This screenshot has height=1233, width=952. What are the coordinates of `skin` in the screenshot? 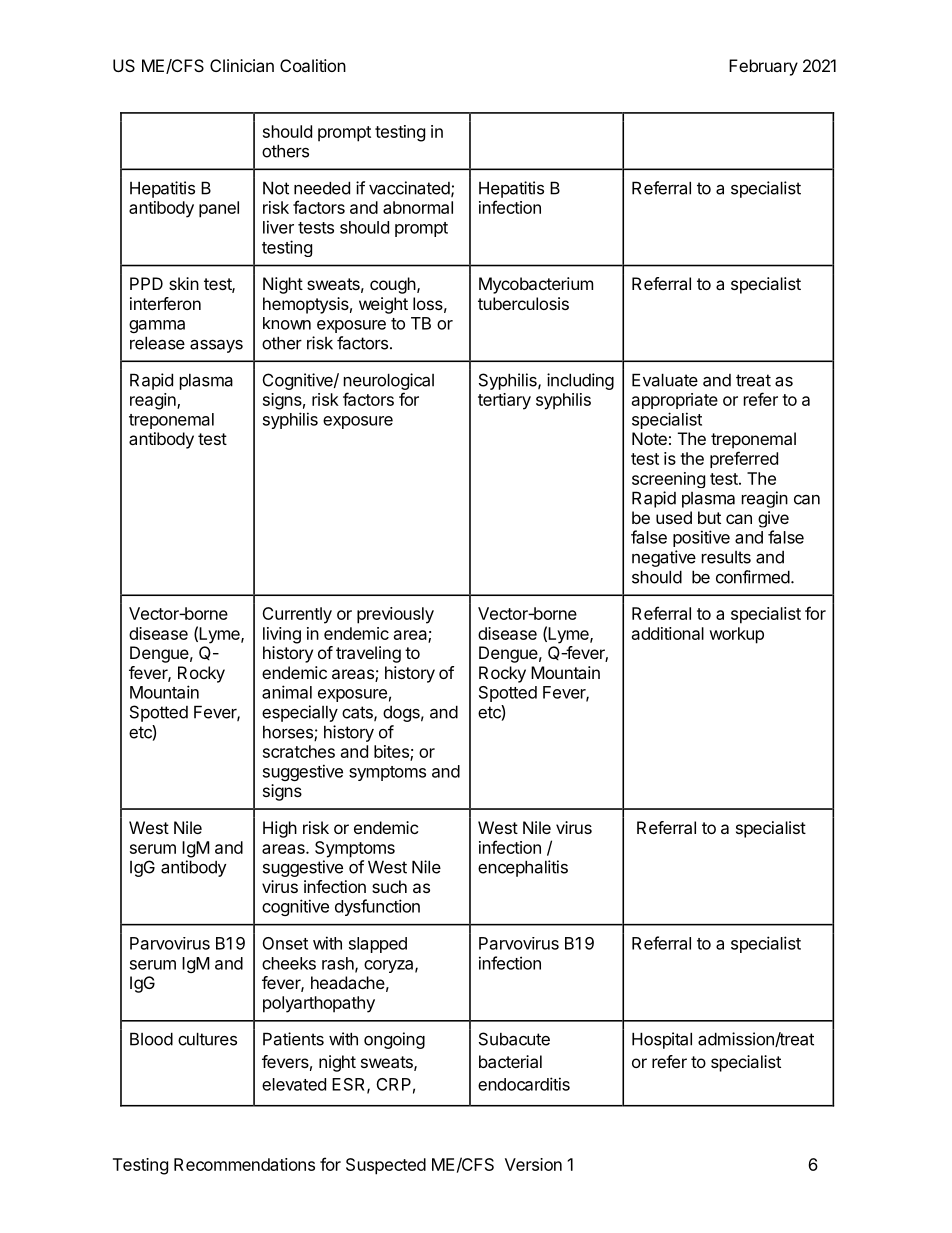 It's located at (184, 283).
